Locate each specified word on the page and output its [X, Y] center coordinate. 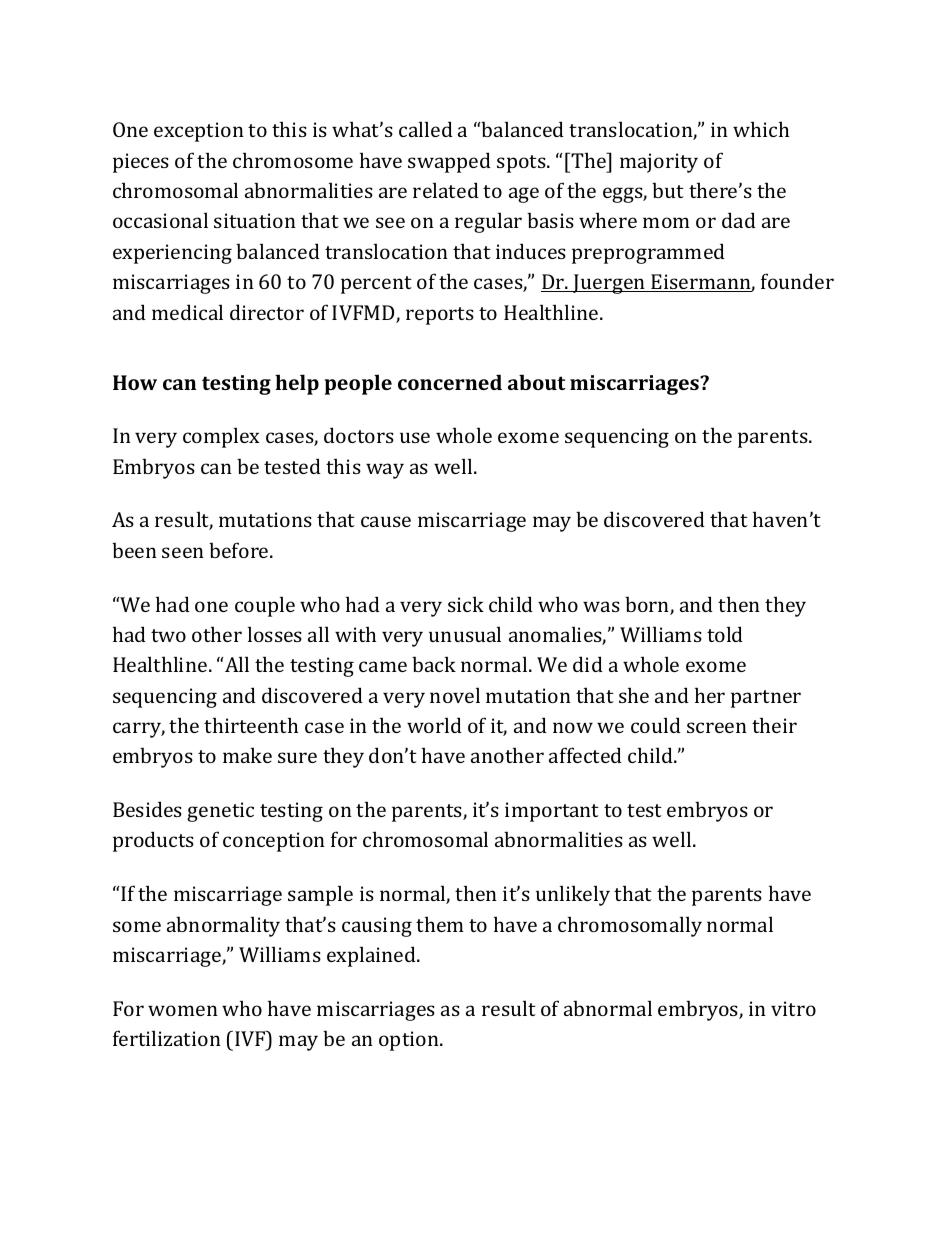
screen [717, 727]
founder [797, 281]
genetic [220, 812]
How [135, 382]
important [552, 812]
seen [183, 552]
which [761, 129]
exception [199, 132]
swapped [449, 162]
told [725, 634]
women [183, 1010]
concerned [450, 382]
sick [466, 604]
